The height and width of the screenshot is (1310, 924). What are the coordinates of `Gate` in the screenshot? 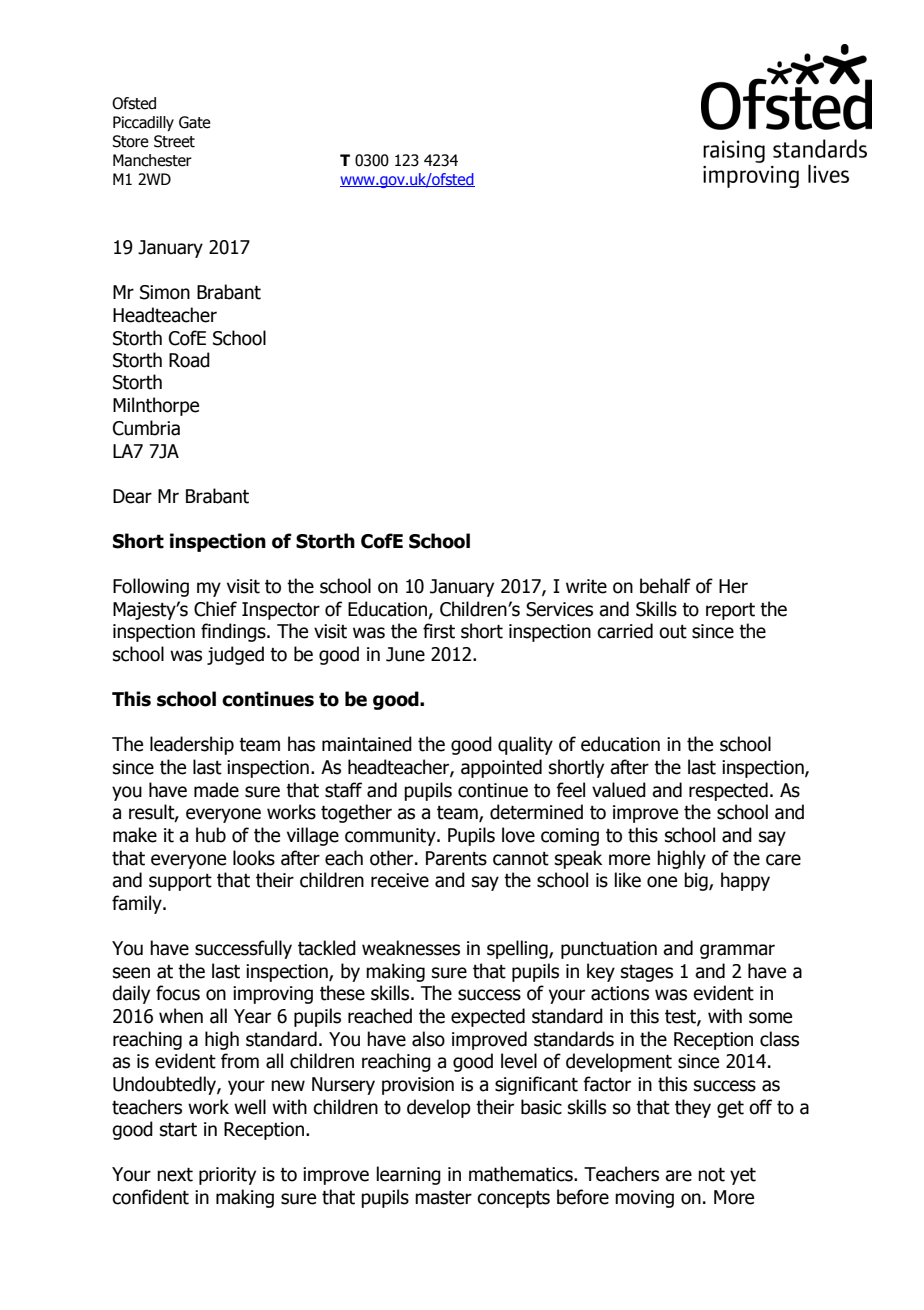 It's located at (195, 122).
